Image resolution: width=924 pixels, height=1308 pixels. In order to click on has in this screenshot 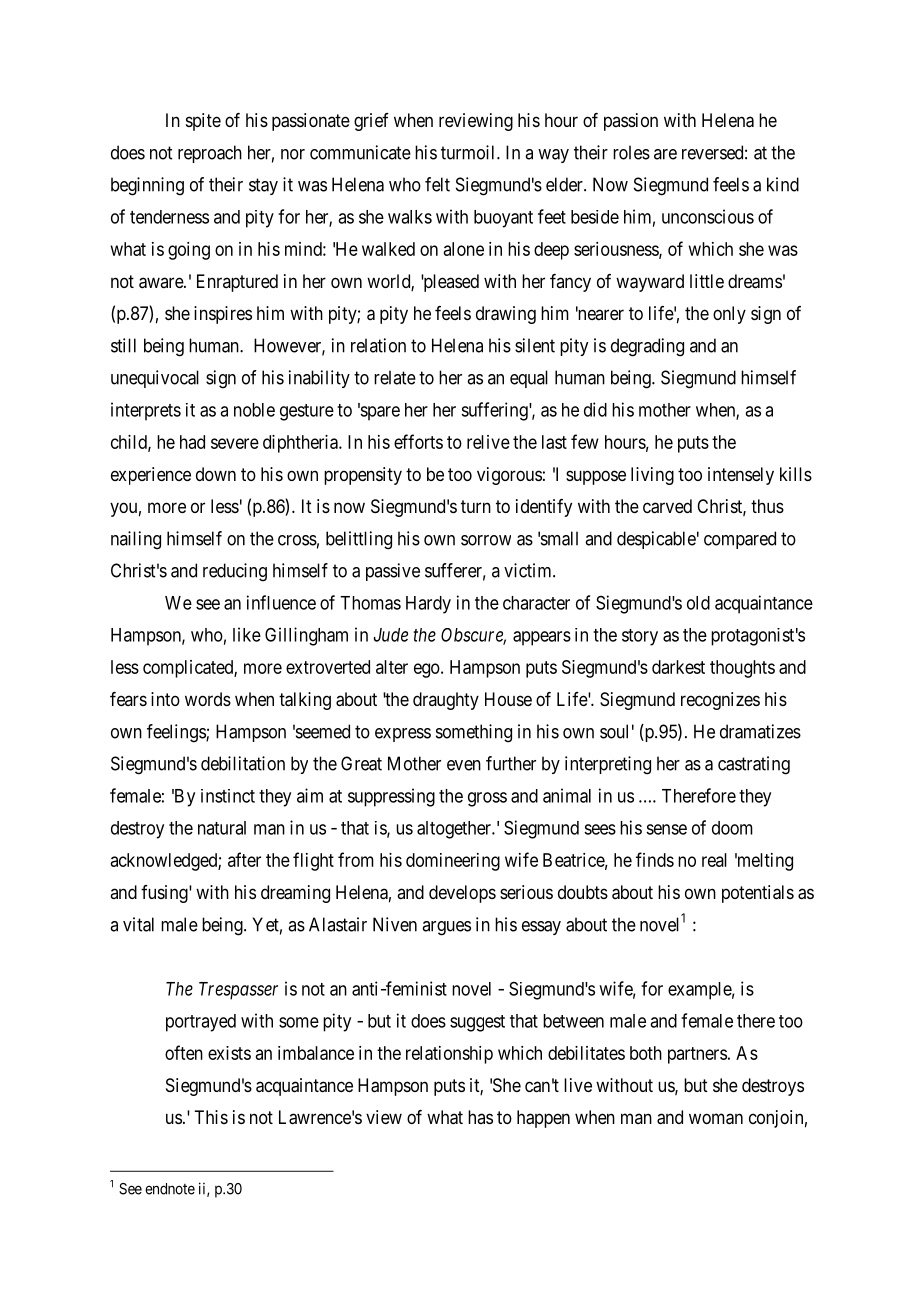, I will do `click(480, 1117)`.
